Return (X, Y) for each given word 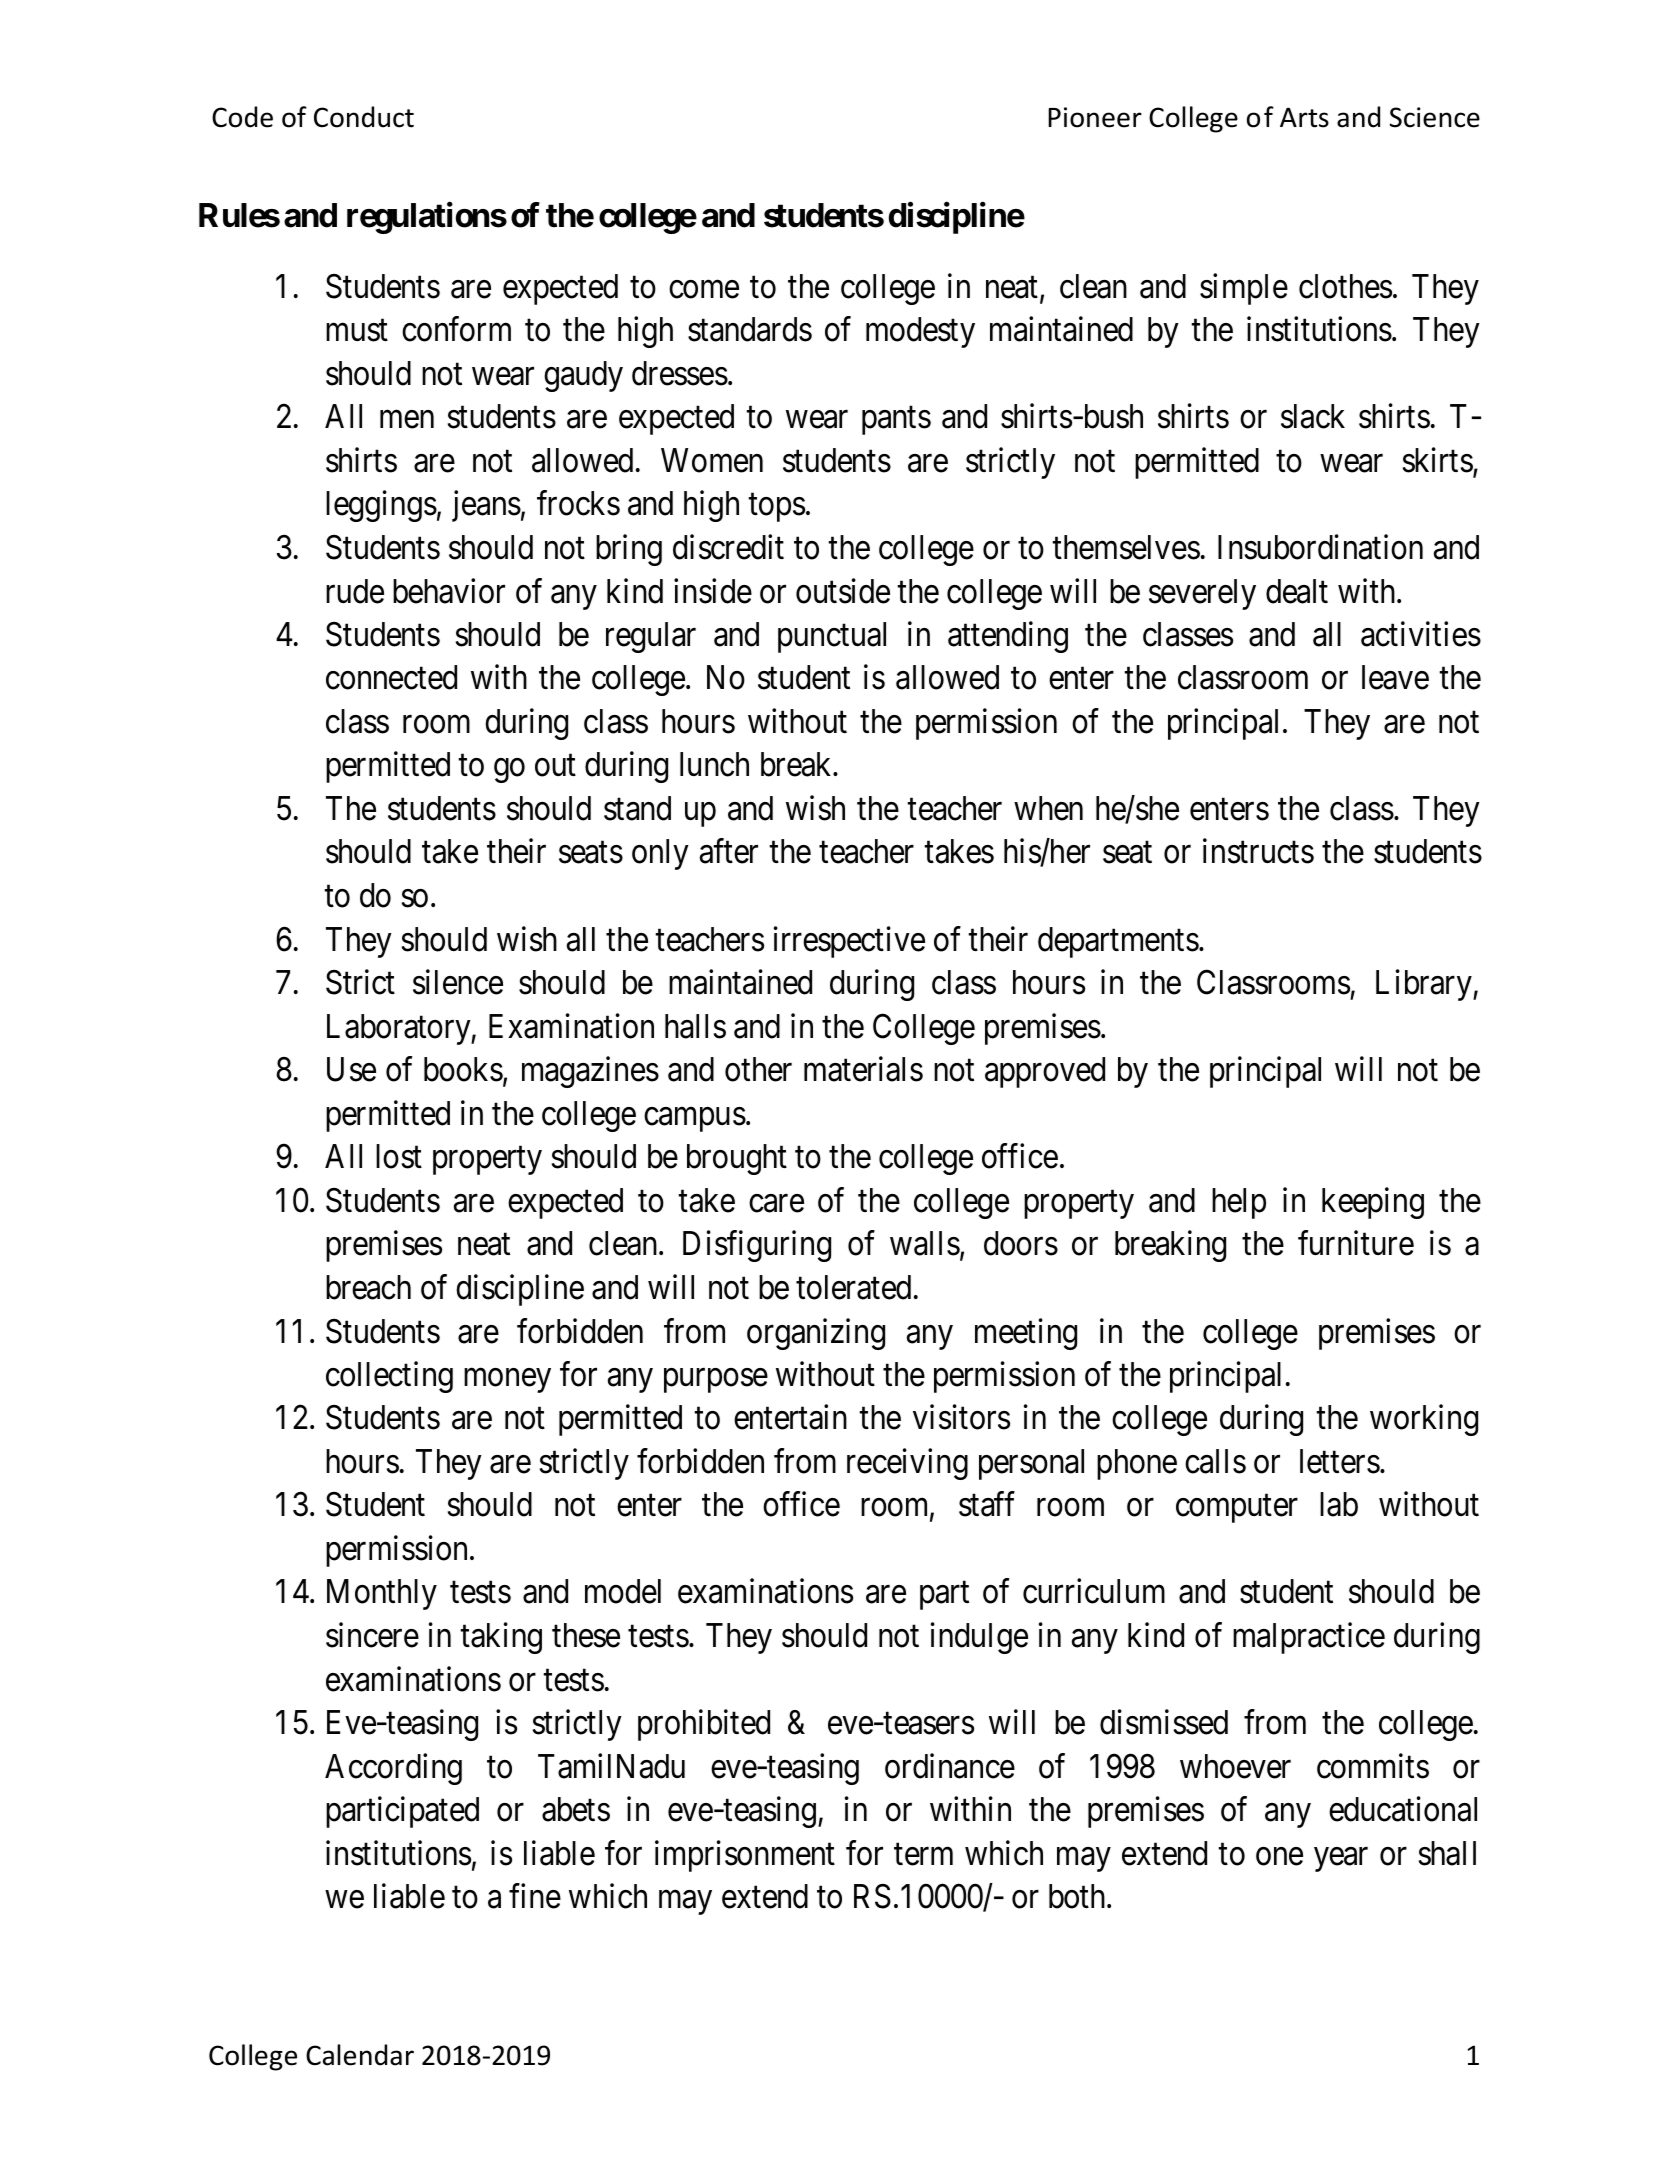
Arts (1304, 117)
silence (458, 982)
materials (863, 1069)
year (1341, 1860)
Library (1425, 985)
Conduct (364, 117)
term (923, 1855)
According (393, 1769)
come (704, 290)
